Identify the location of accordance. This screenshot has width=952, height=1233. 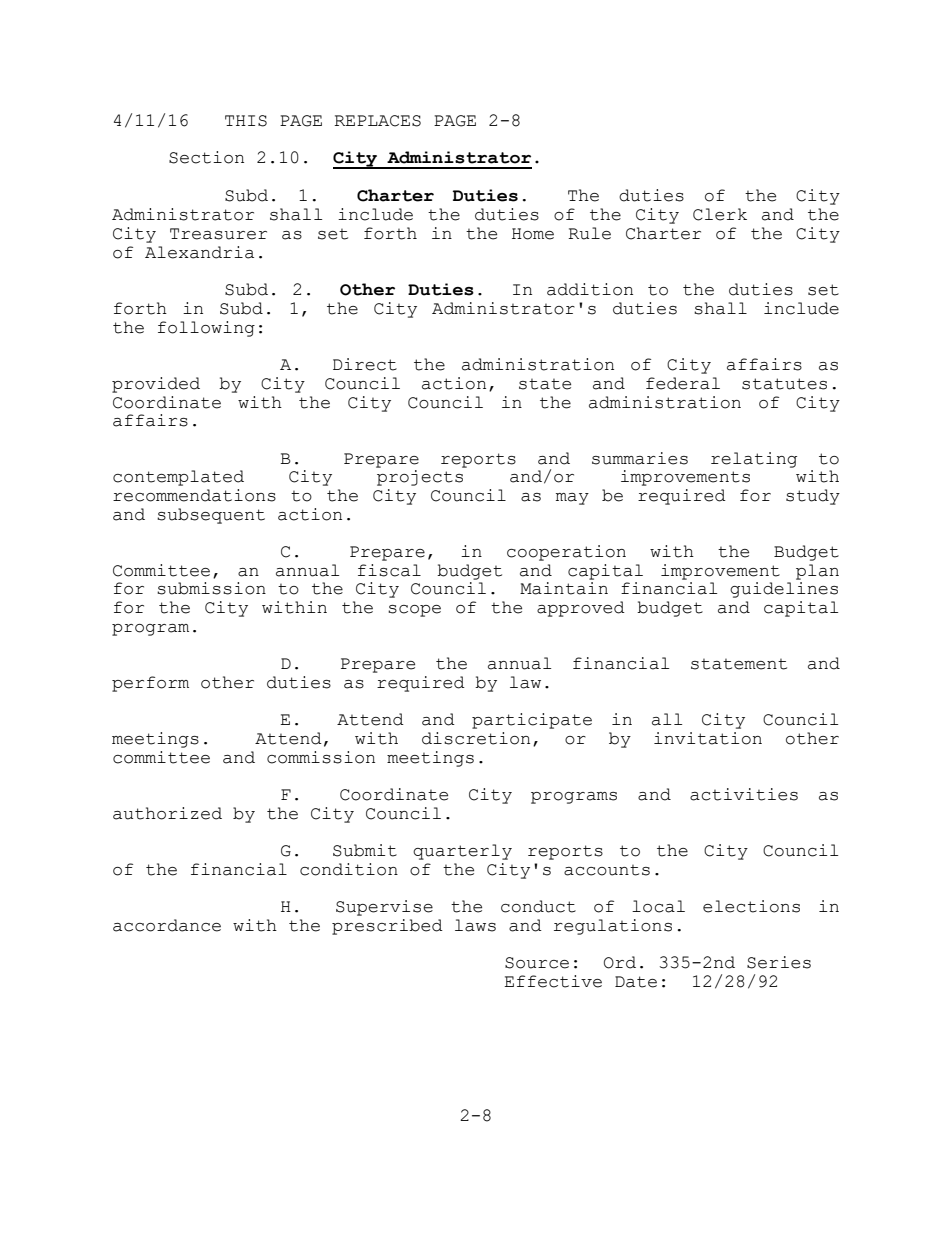
(167, 925).
